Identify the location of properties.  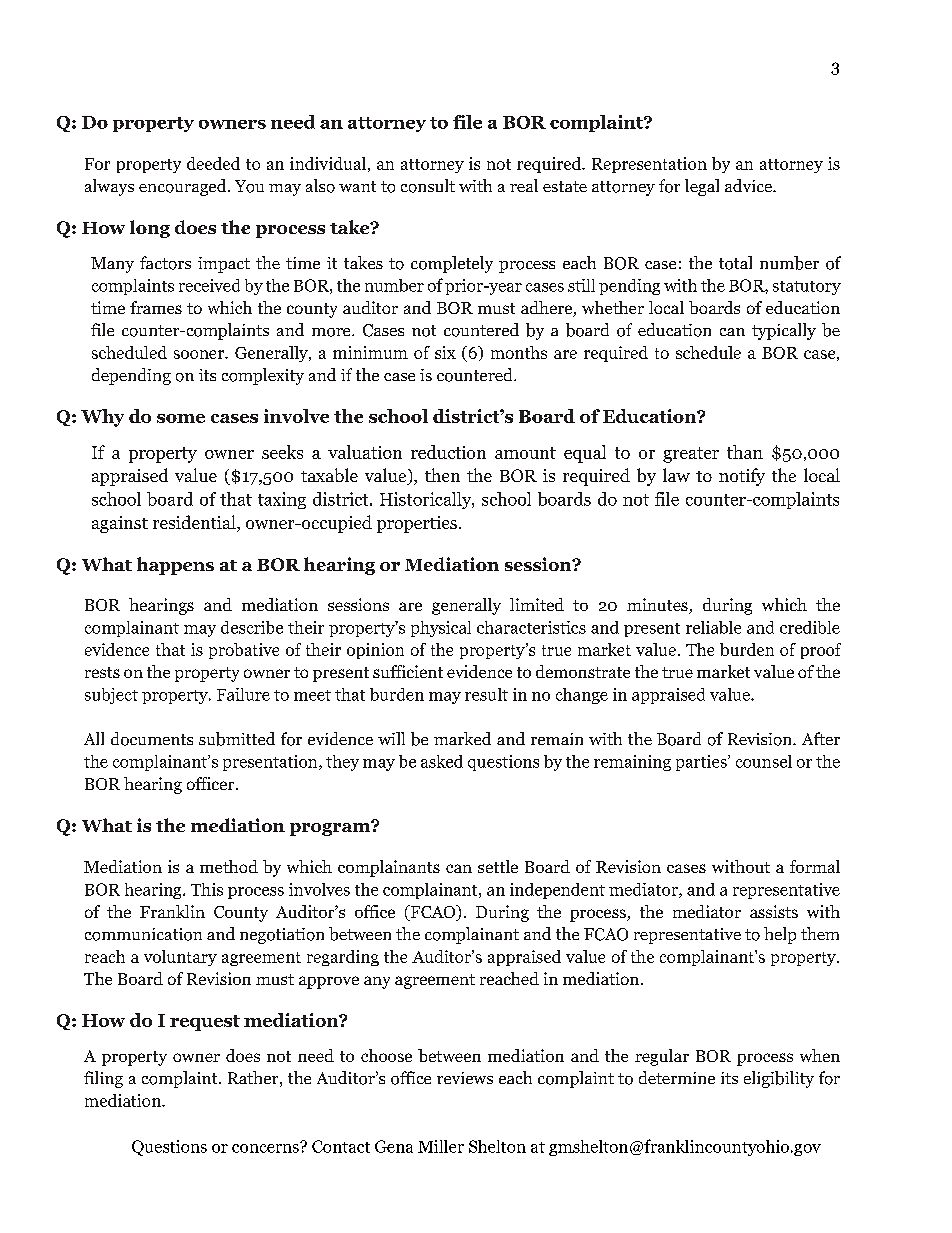
(417, 524).
